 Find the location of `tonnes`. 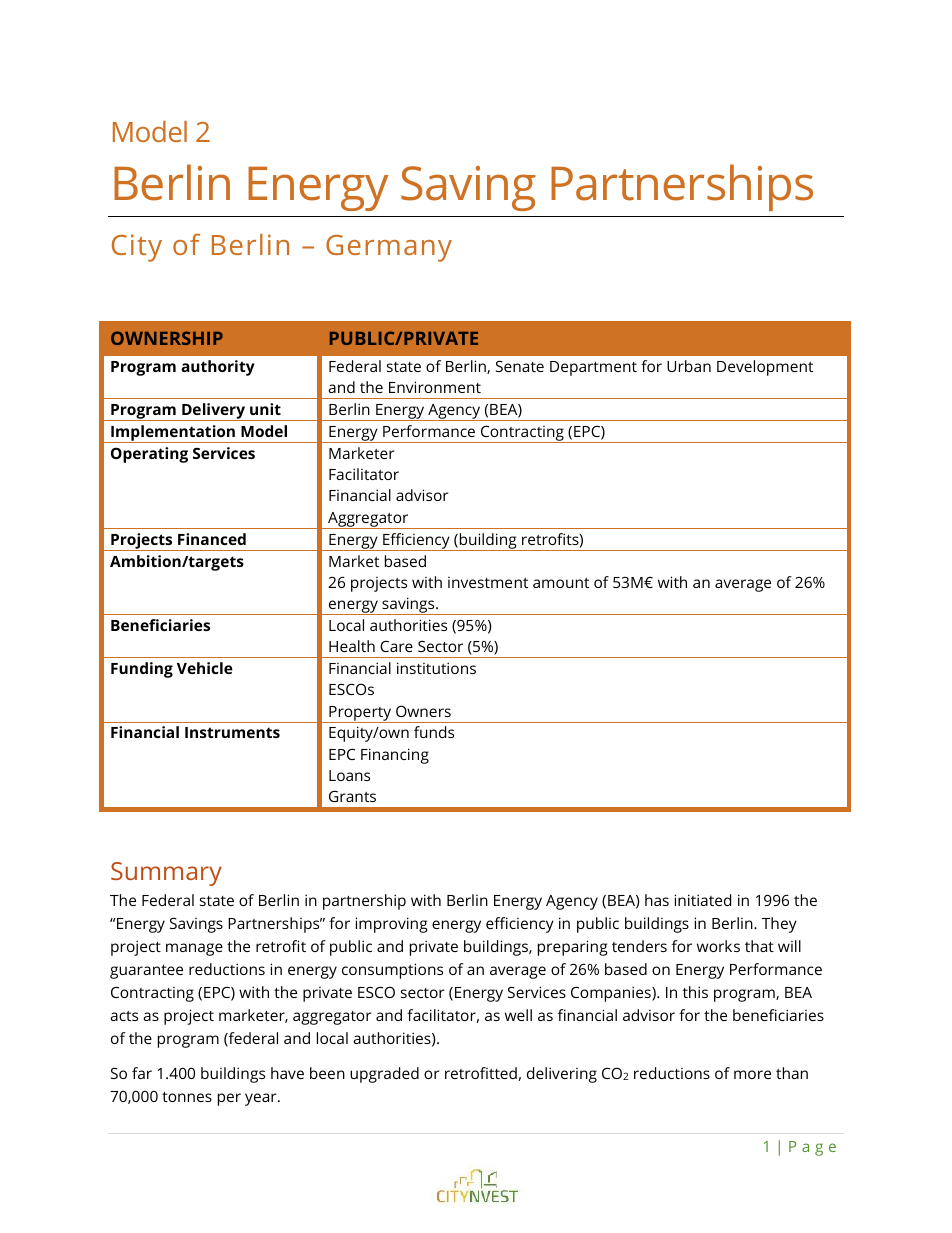

tonnes is located at coordinates (187, 1097).
